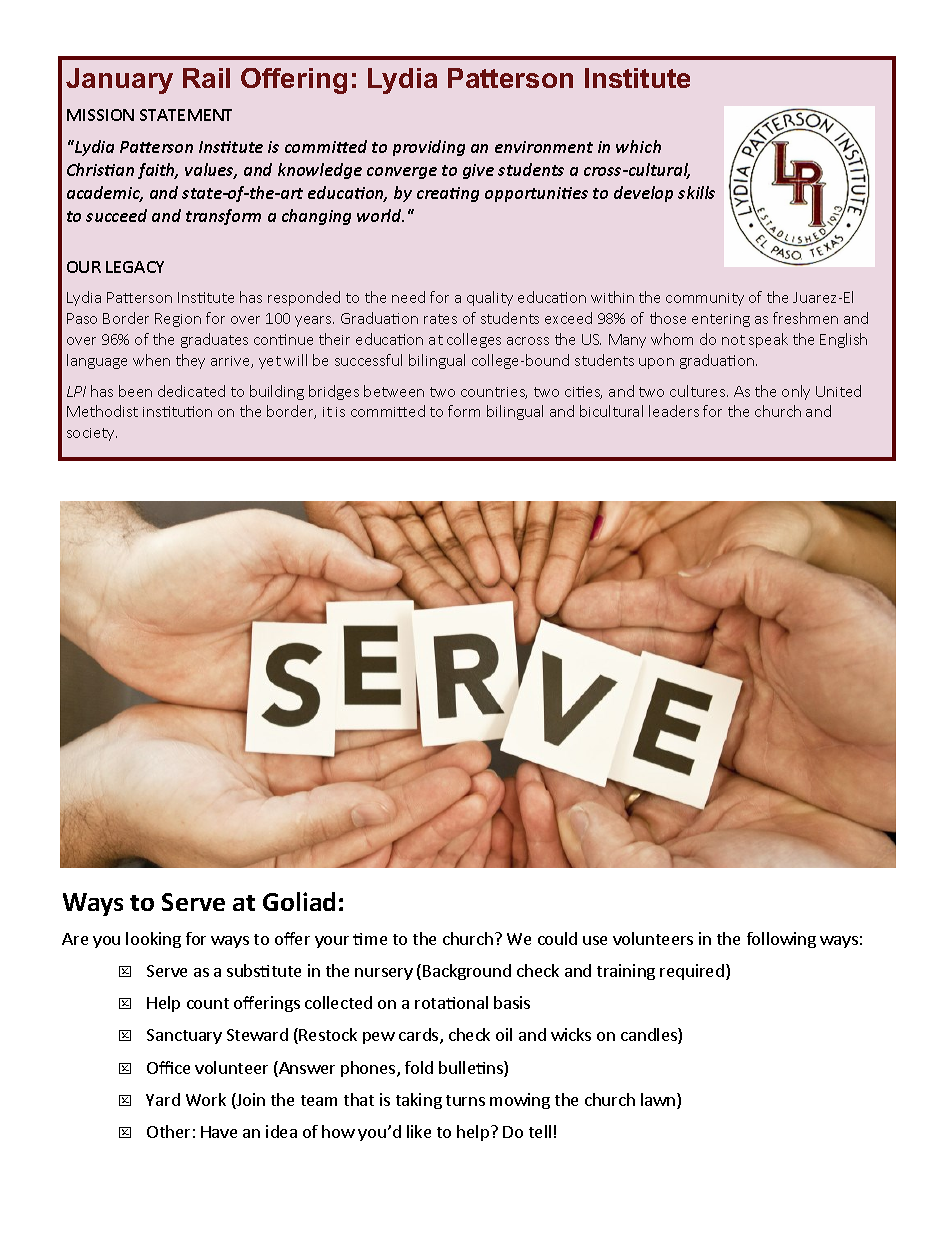 The image size is (952, 1233). What do you see at coordinates (206, 78) in the screenshot?
I see `Rail` at bounding box center [206, 78].
